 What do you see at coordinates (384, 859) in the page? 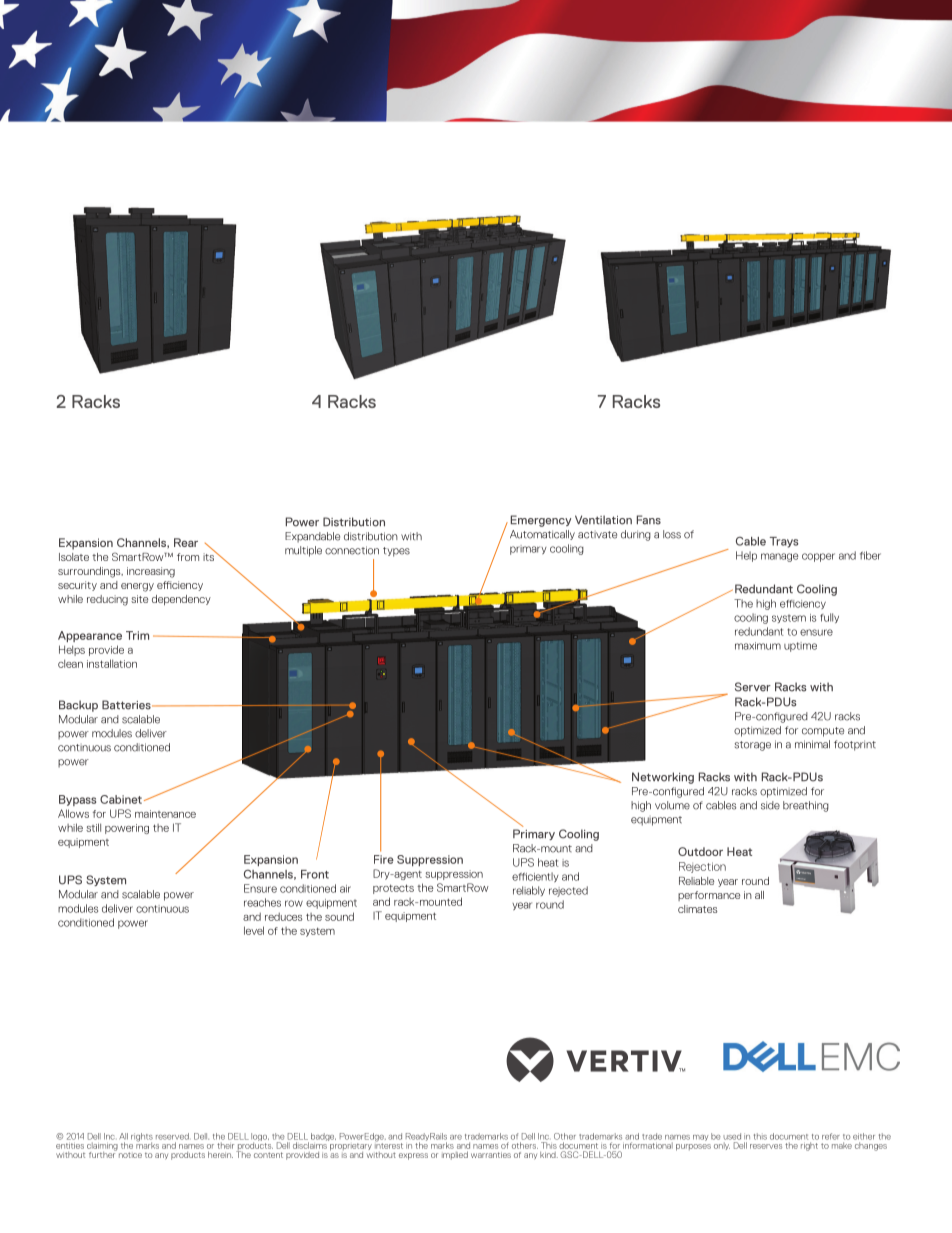
I see `Fire` at bounding box center [384, 859].
